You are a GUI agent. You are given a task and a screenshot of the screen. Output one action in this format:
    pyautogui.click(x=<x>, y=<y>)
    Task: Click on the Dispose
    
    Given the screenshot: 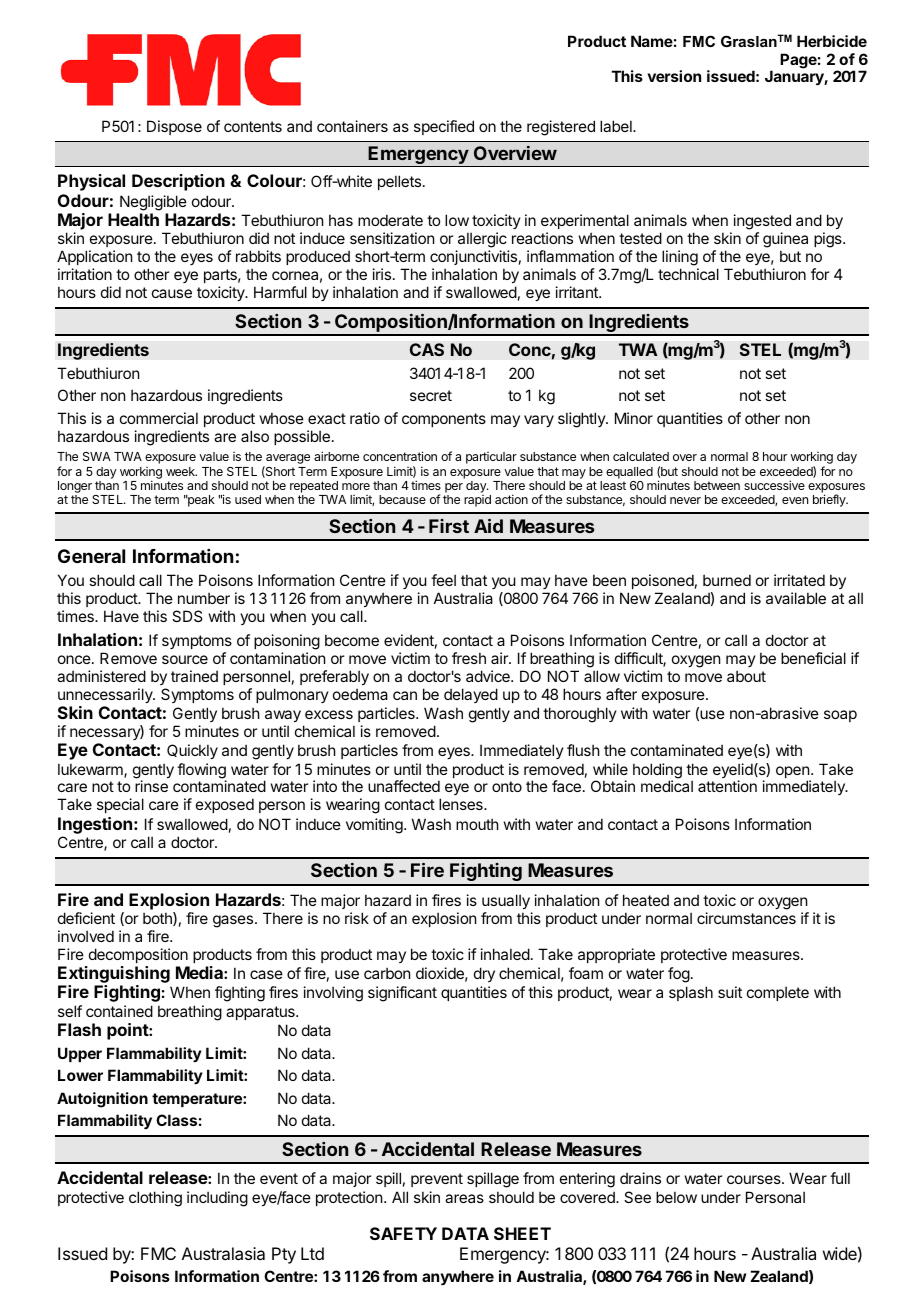 What is the action you would take?
    pyautogui.click(x=174, y=127)
